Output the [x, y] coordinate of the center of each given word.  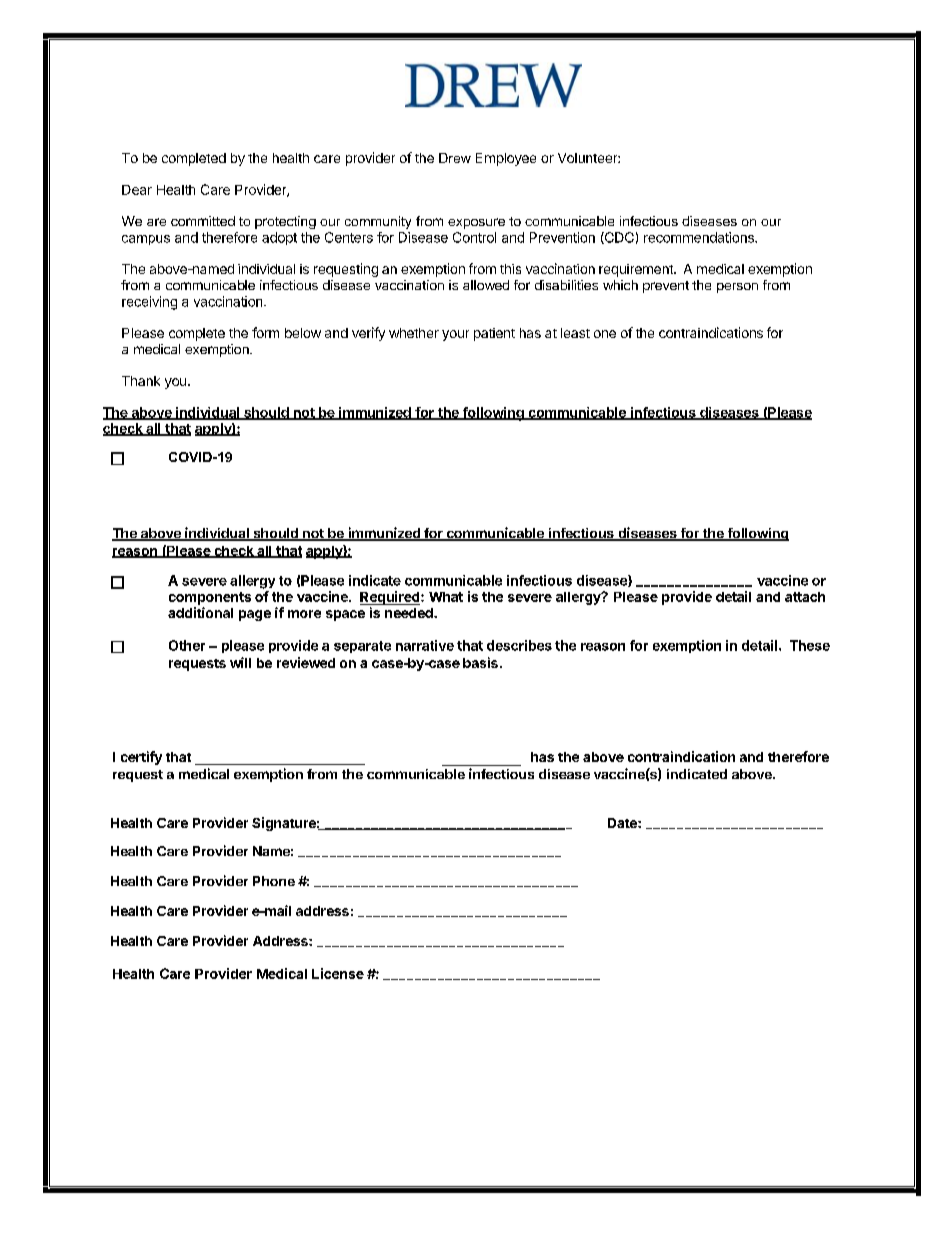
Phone [274, 881]
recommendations [700, 237]
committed [203, 221]
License [338, 973]
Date [623, 823]
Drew [455, 158]
